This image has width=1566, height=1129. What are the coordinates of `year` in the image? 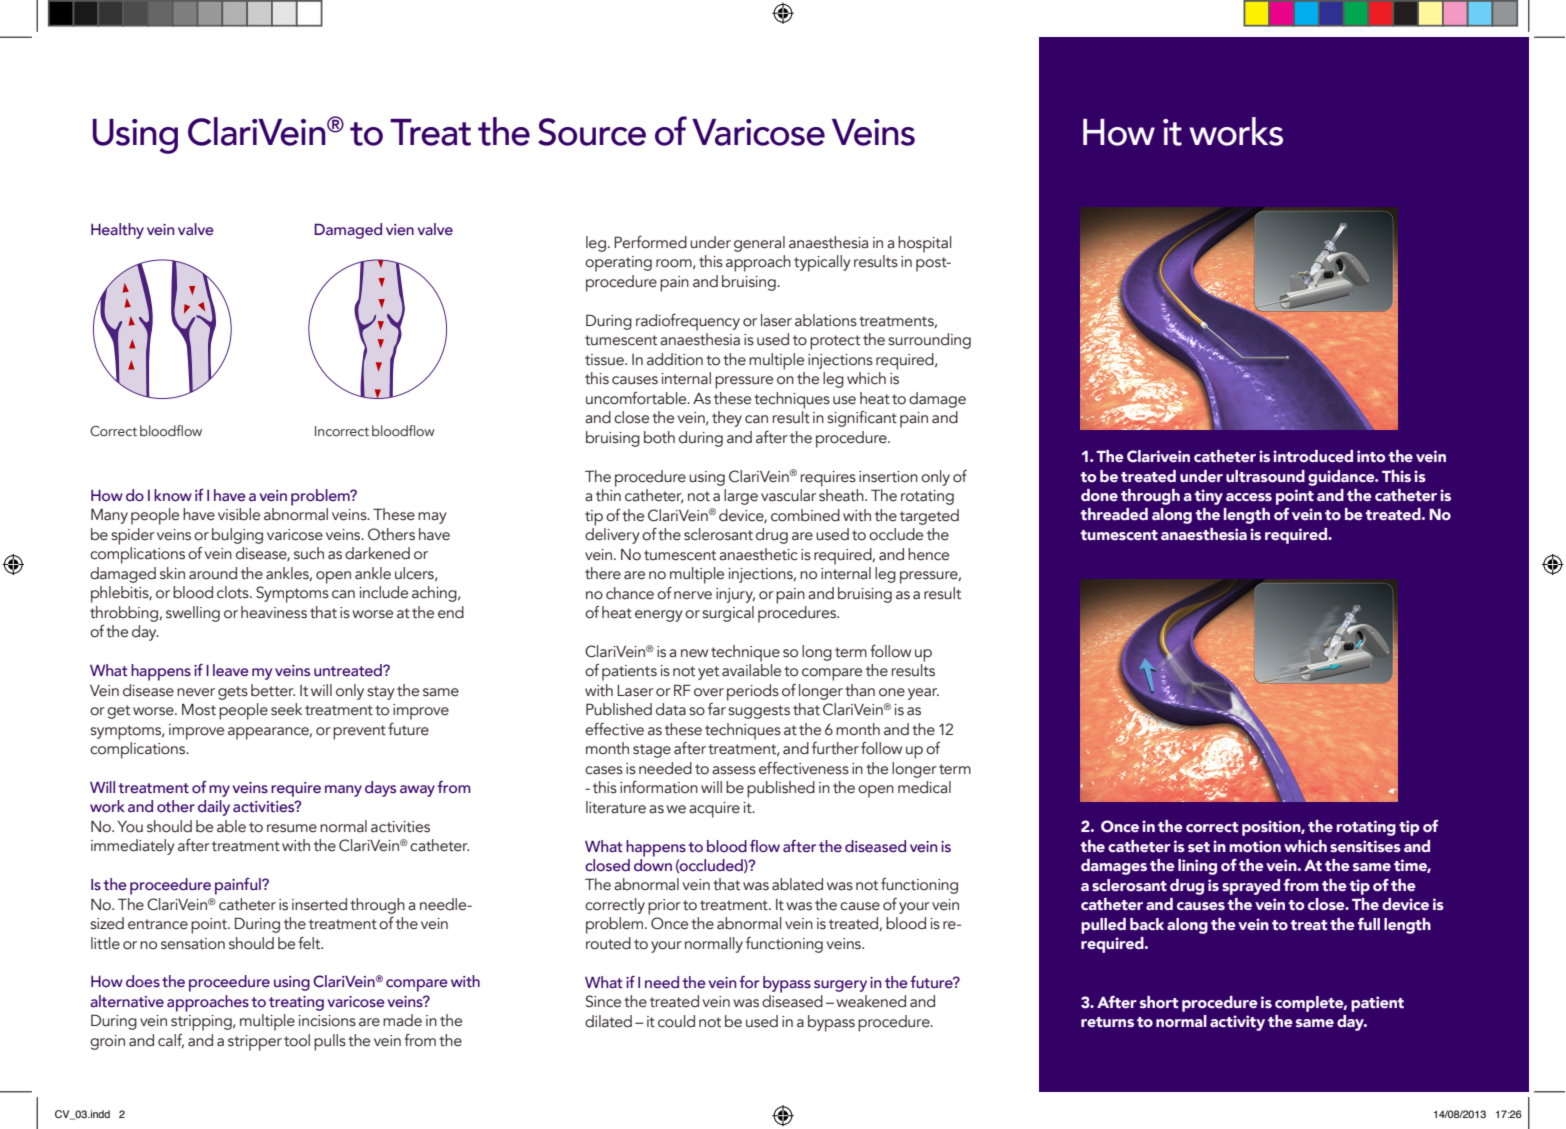 It's located at (923, 694).
